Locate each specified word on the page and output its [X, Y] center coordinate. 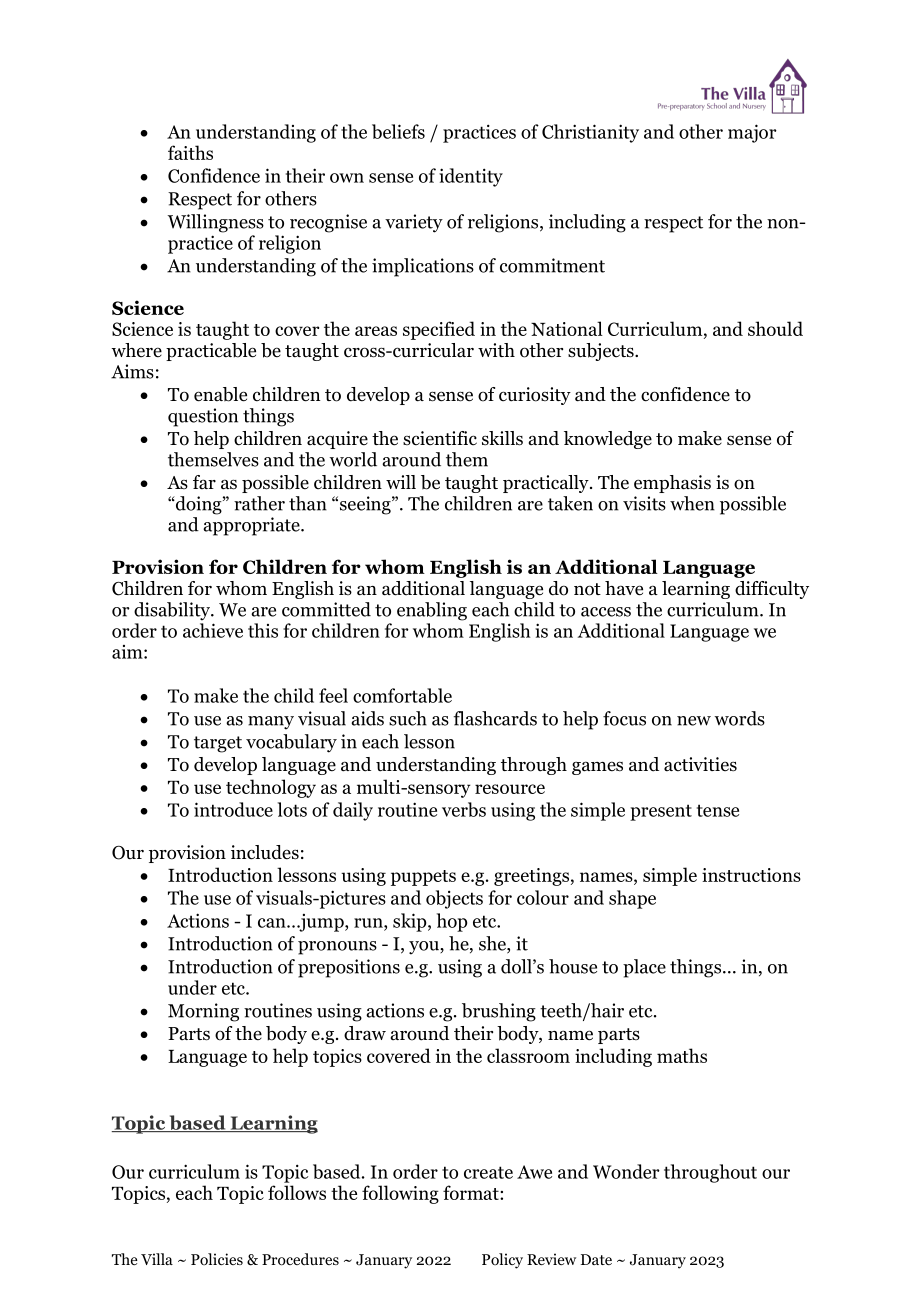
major [752, 133]
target [218, 744]
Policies [217, 1259]
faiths [190, 152]
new [694, 721]
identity [471, 177]
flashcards [495, 718]
